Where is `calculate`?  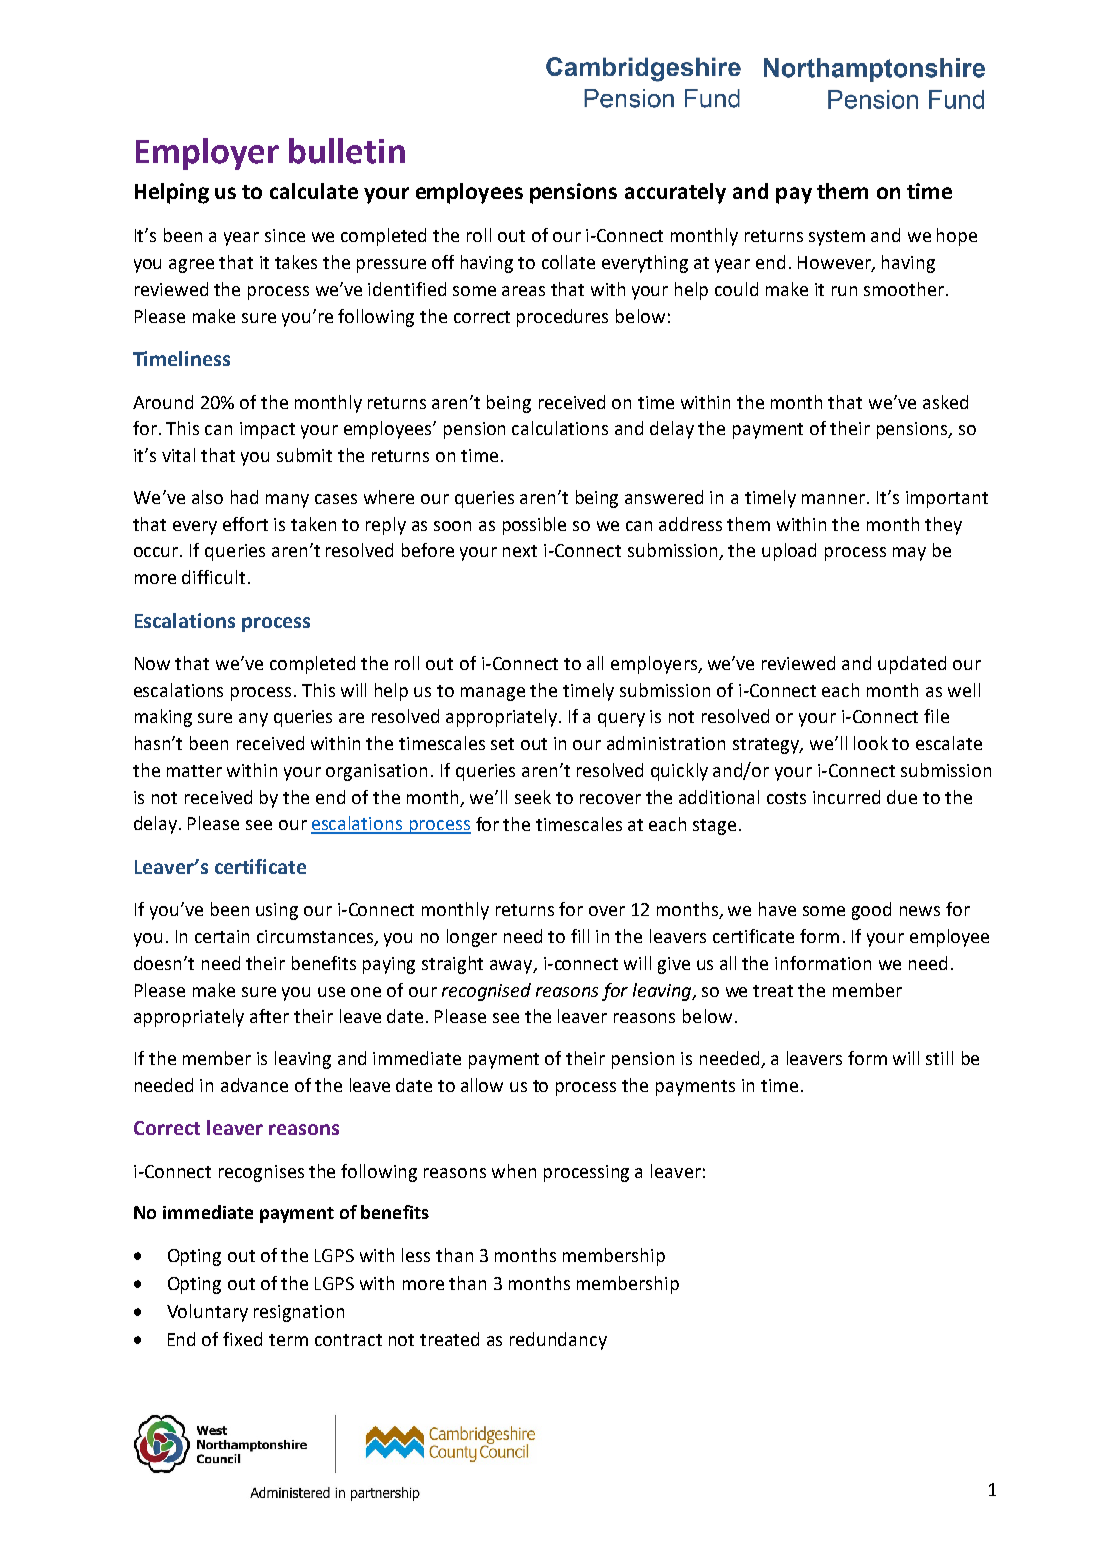
calculate is located at coordinates (314, 191).
